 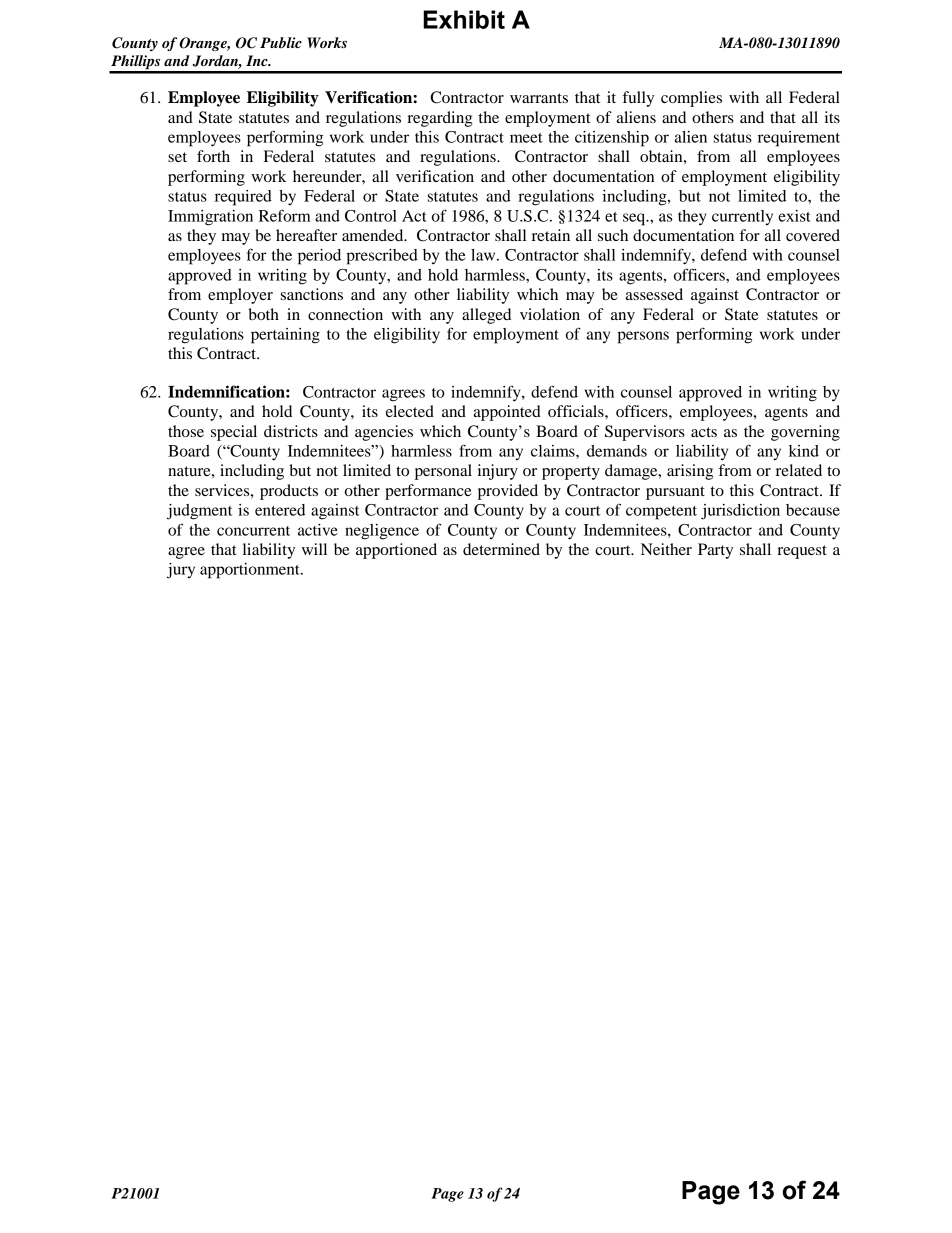 What do you see at coordinates (654, 294) in the screenshot?
I see `assessed` at bounding box center [654, 294].
